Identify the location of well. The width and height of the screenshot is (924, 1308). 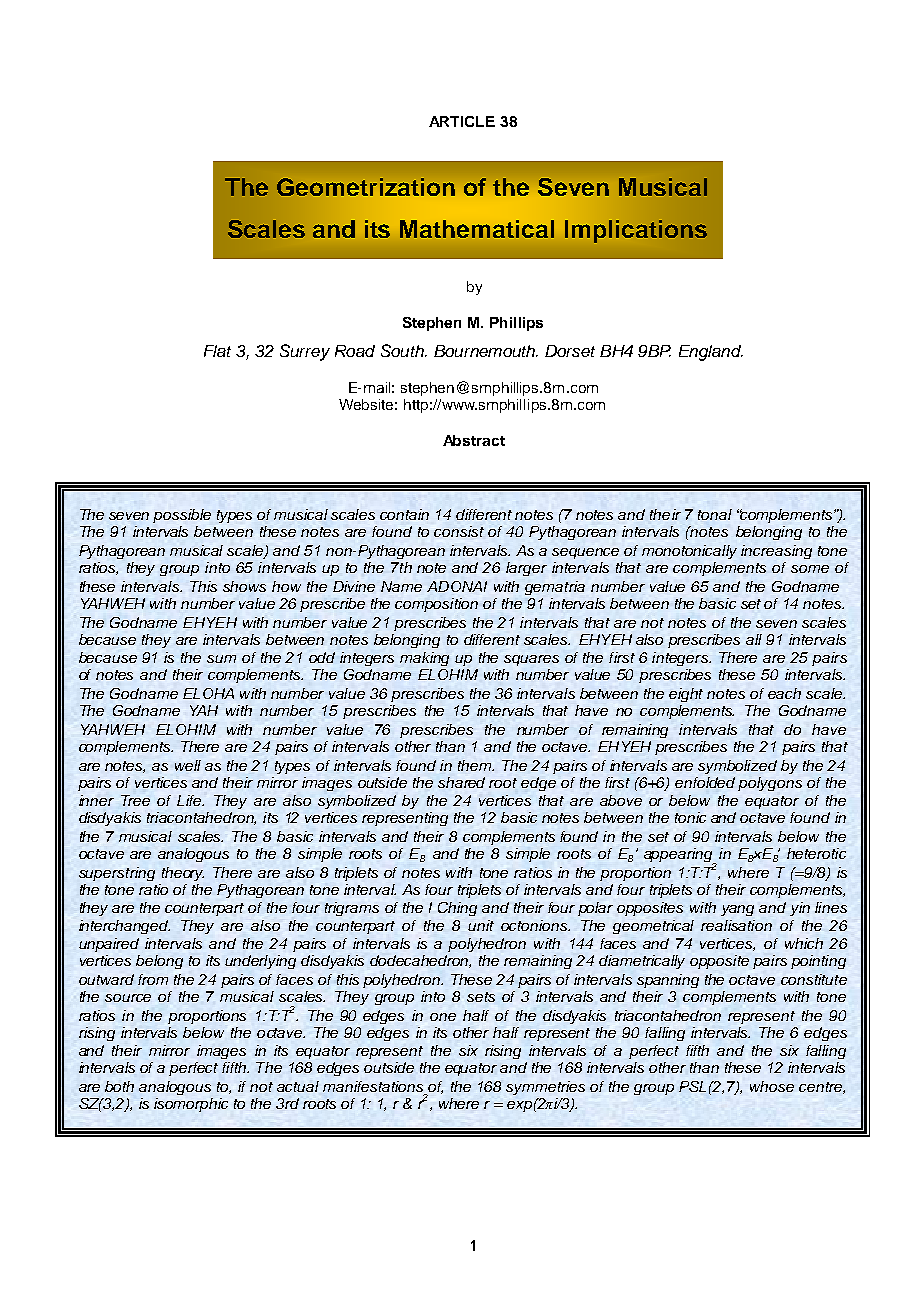
(188, 765).
